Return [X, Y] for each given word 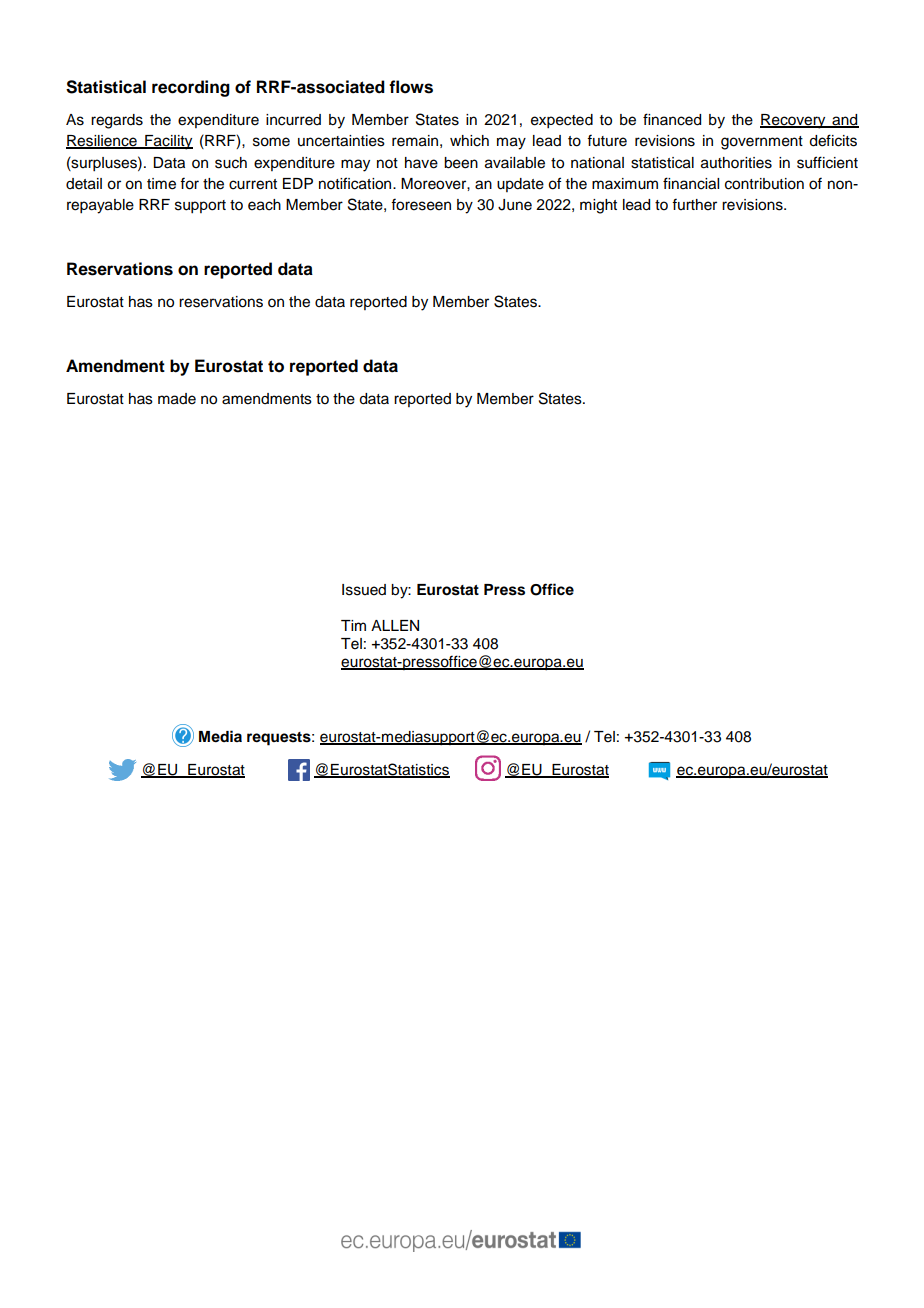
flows [411, 87]
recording [191, 88]
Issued [364, 590]
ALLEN [395, 625]
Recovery [794, 121]
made [177, 399]
